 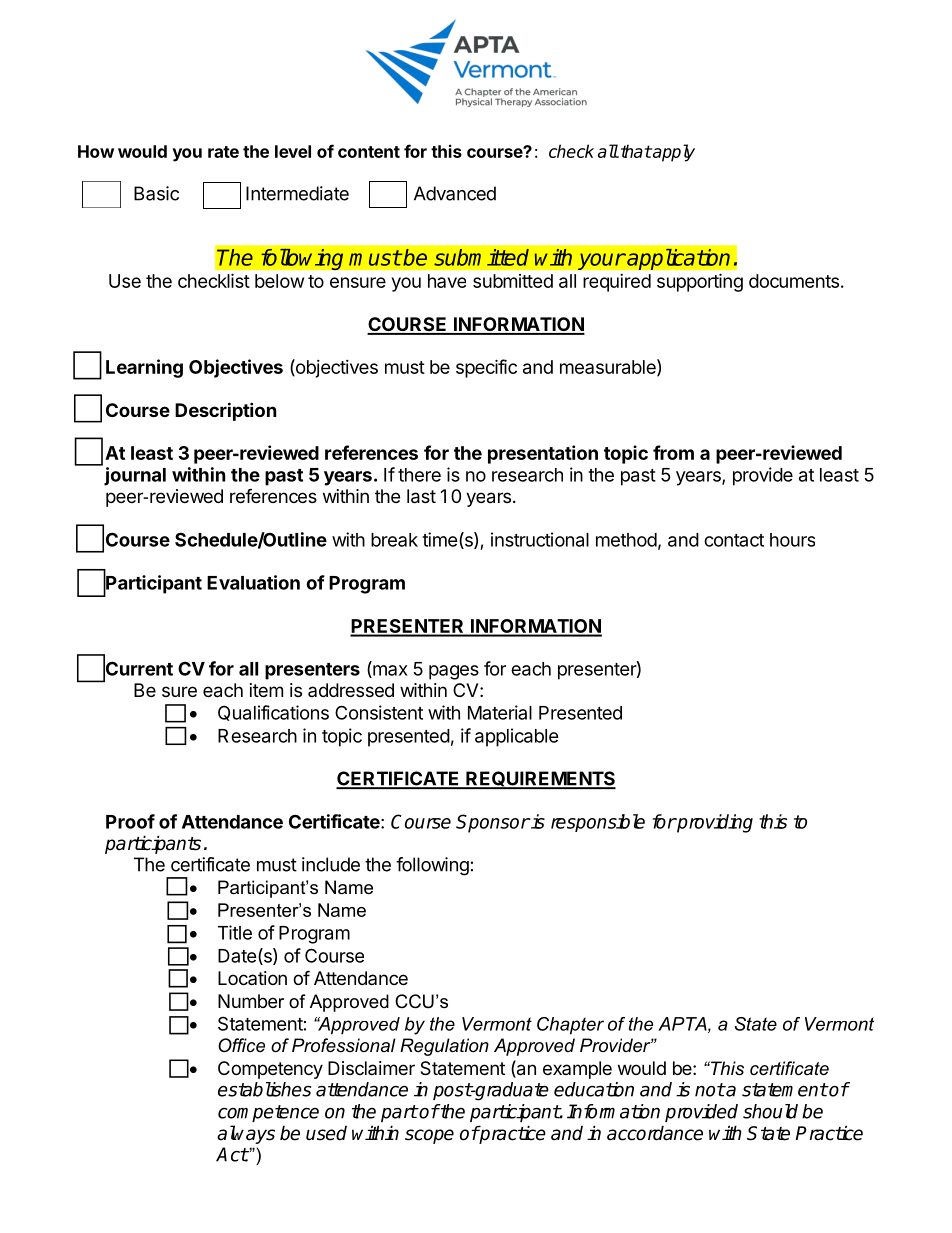 I want to click on always, so click(x=246, y=1134).
